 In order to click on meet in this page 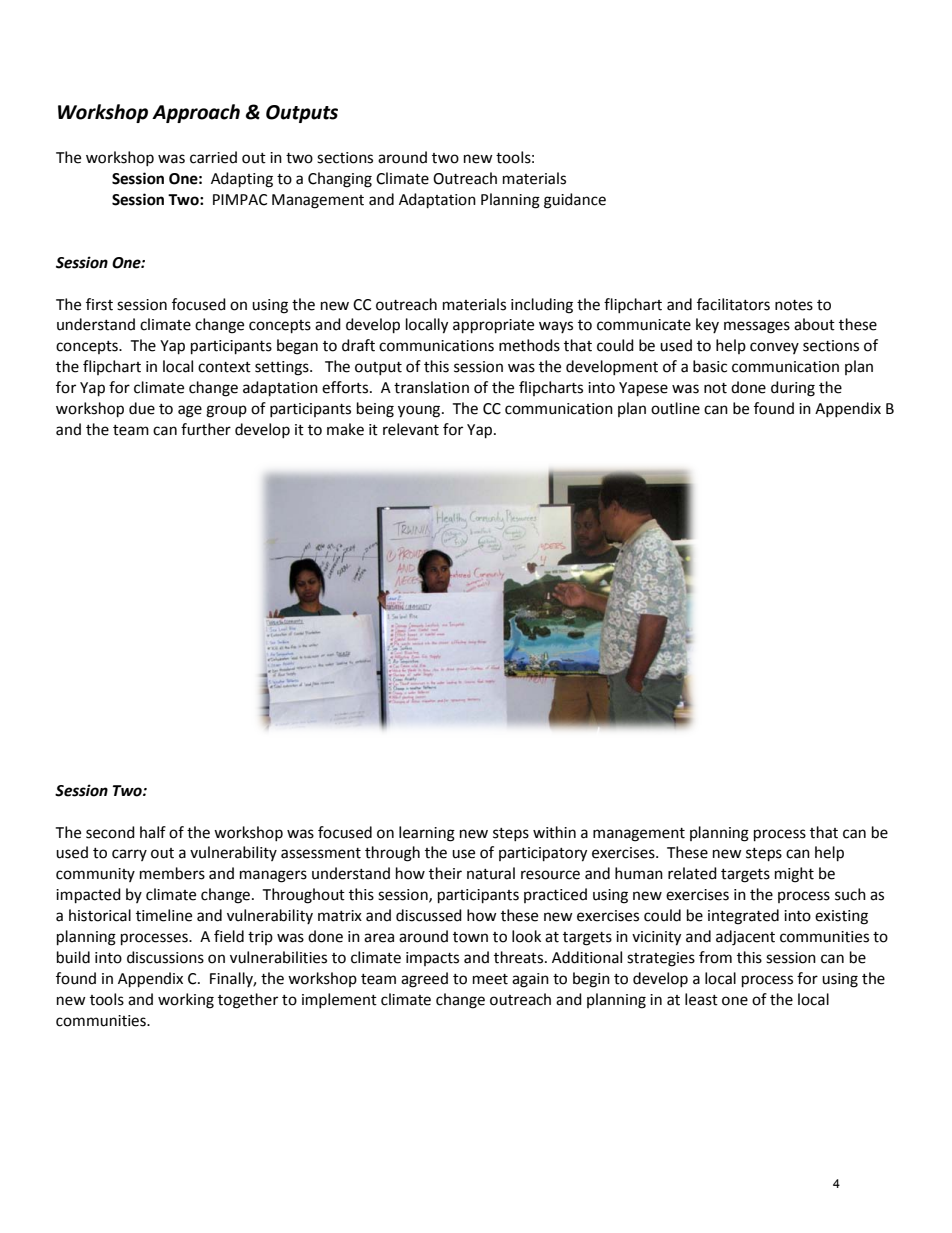, I will do `click(490, 979)`.
